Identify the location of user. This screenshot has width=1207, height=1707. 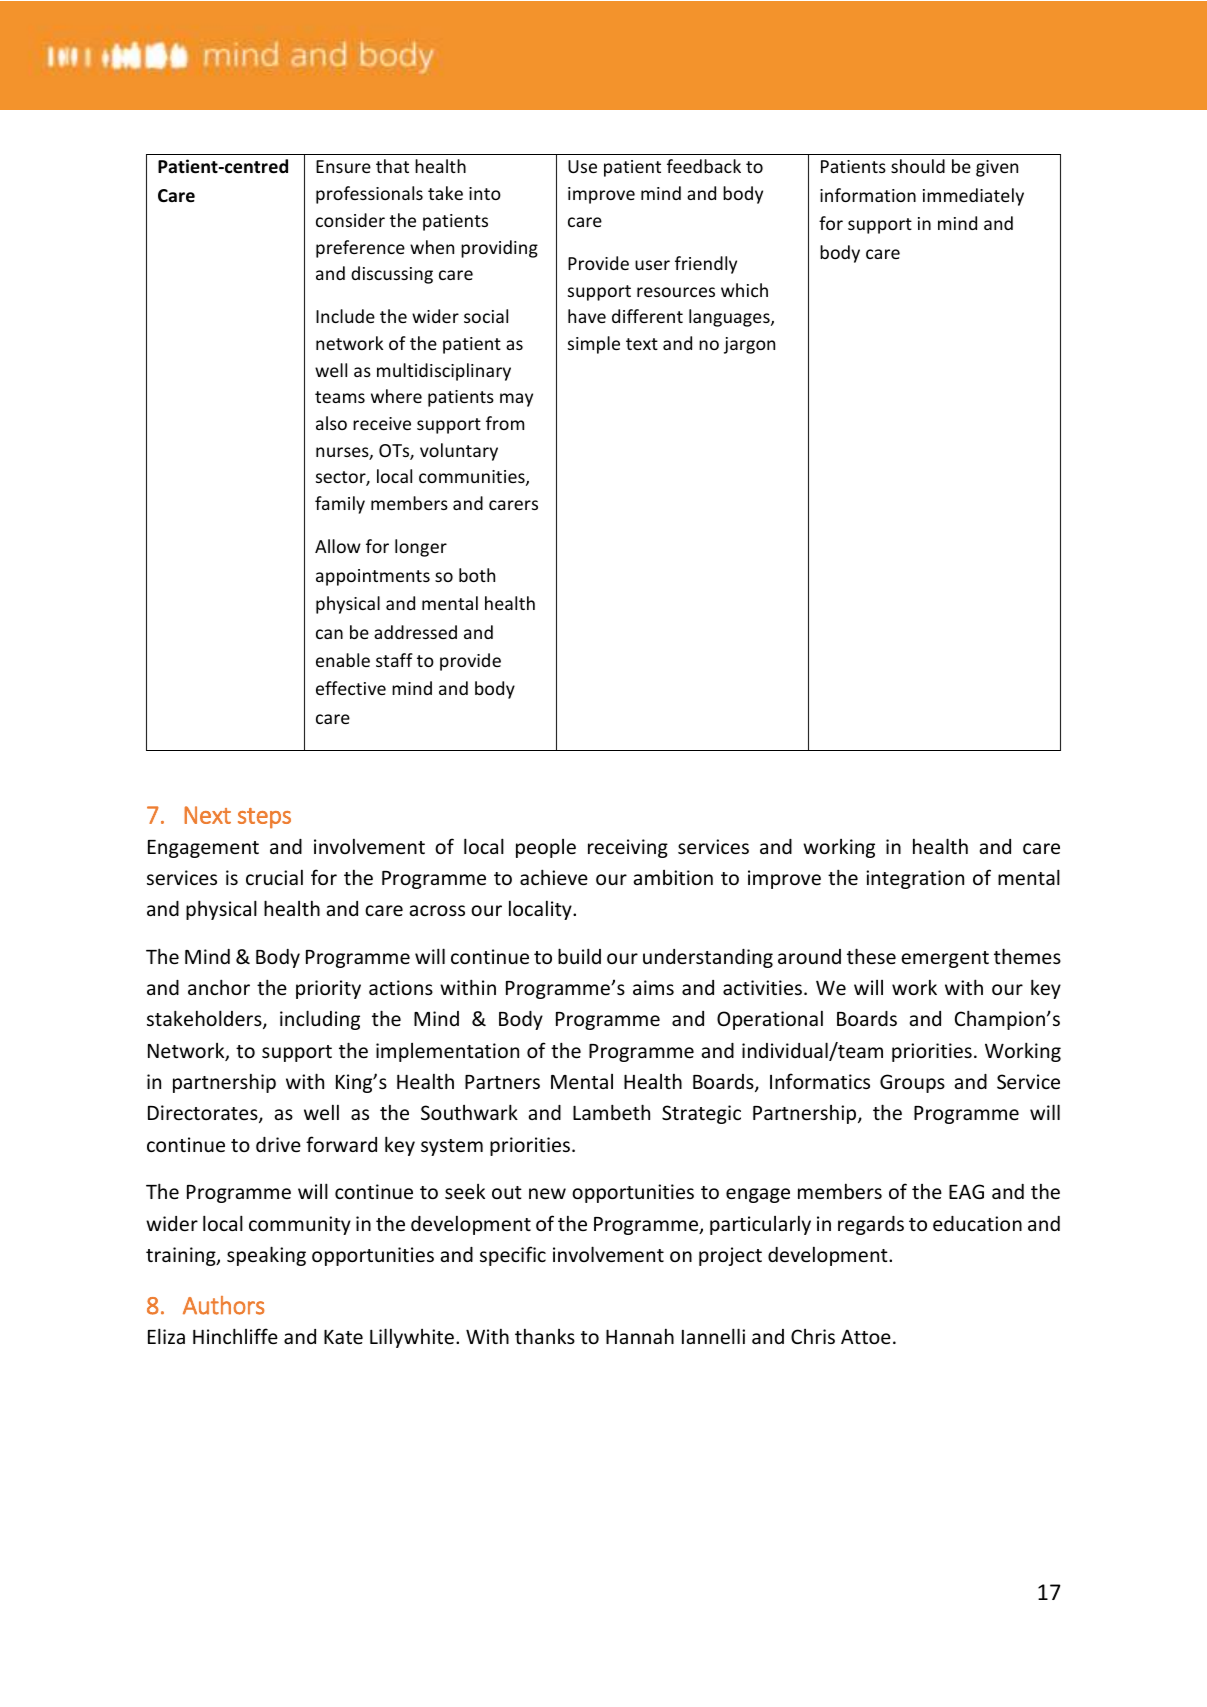
(652, 265).
